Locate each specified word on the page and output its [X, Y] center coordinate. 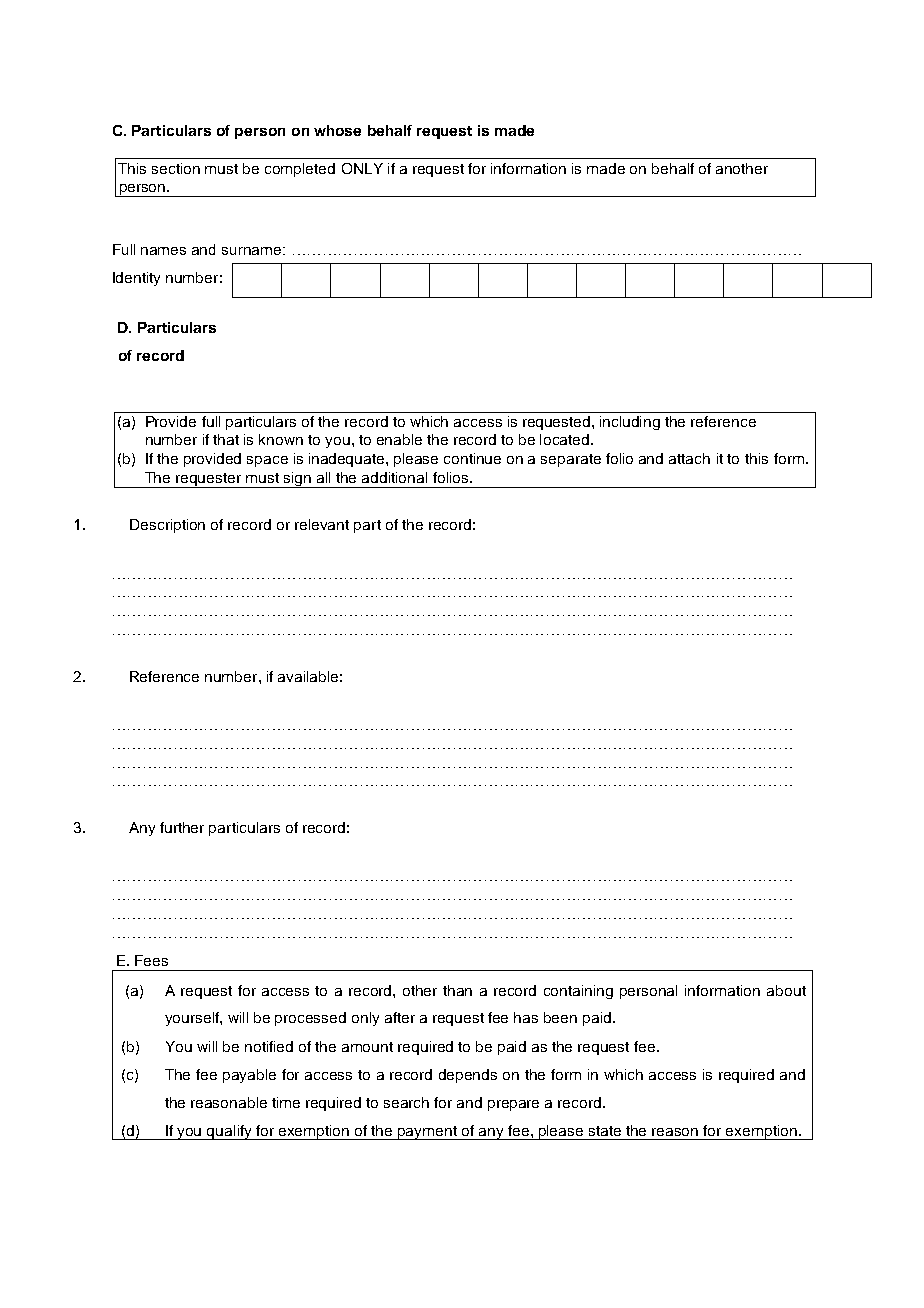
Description [167, 526]
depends [468, 1076]
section [176, 168]
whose [337, 130]
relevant [322, 524]
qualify [229, 1132]
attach [689, 458]
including [630, 423]
